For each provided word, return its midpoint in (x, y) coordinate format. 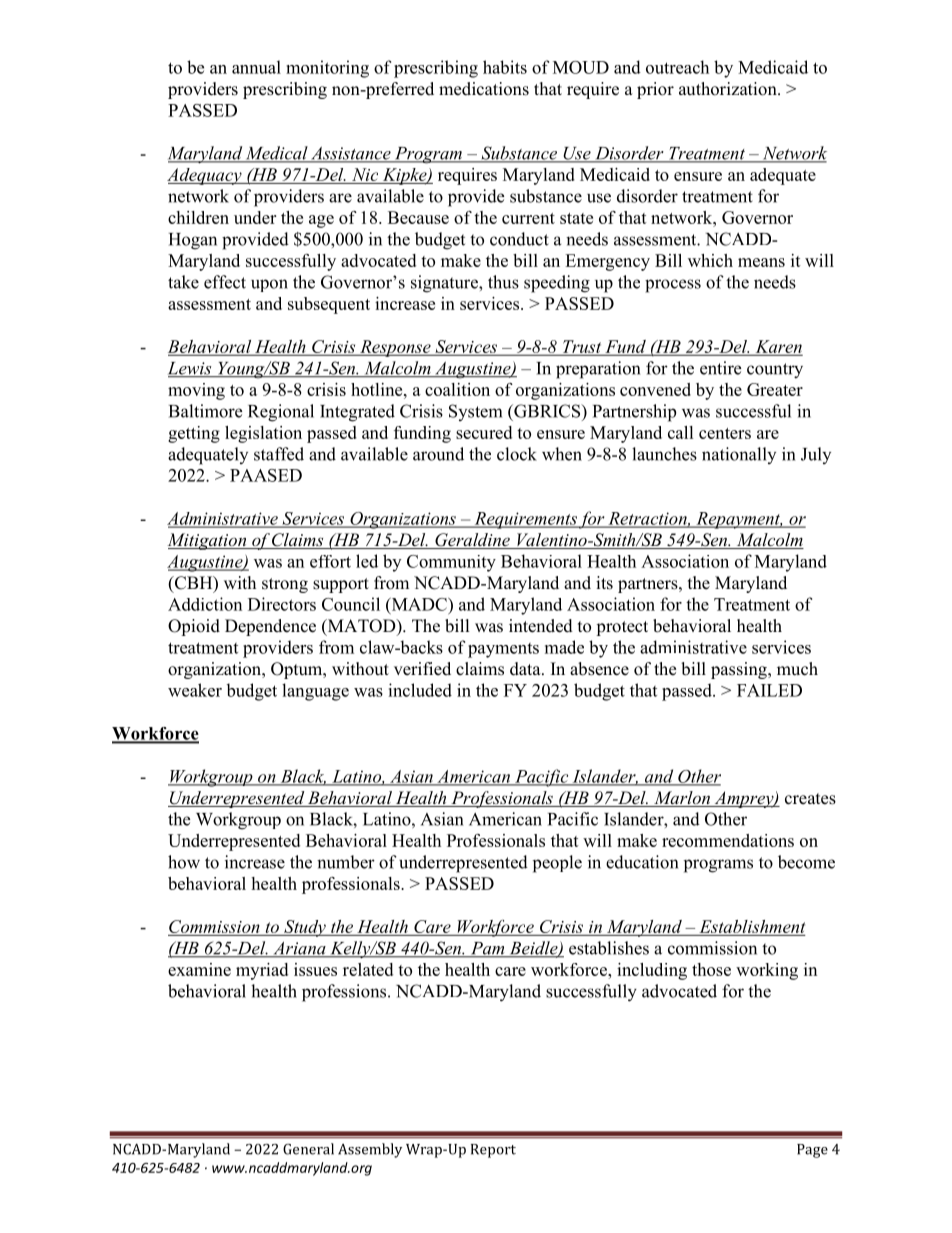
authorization (729, 89)
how (184, 862)
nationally (739, 455)
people (557, 864)
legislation (263, 434)
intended (541, 626)
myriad (262, 971)
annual (256, 67)
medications (484, 89)
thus (503, 282)
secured (484, 432)
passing (740, 670)
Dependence (270, 627)
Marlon (682, 799)
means (761, 262)
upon (269, 285)
